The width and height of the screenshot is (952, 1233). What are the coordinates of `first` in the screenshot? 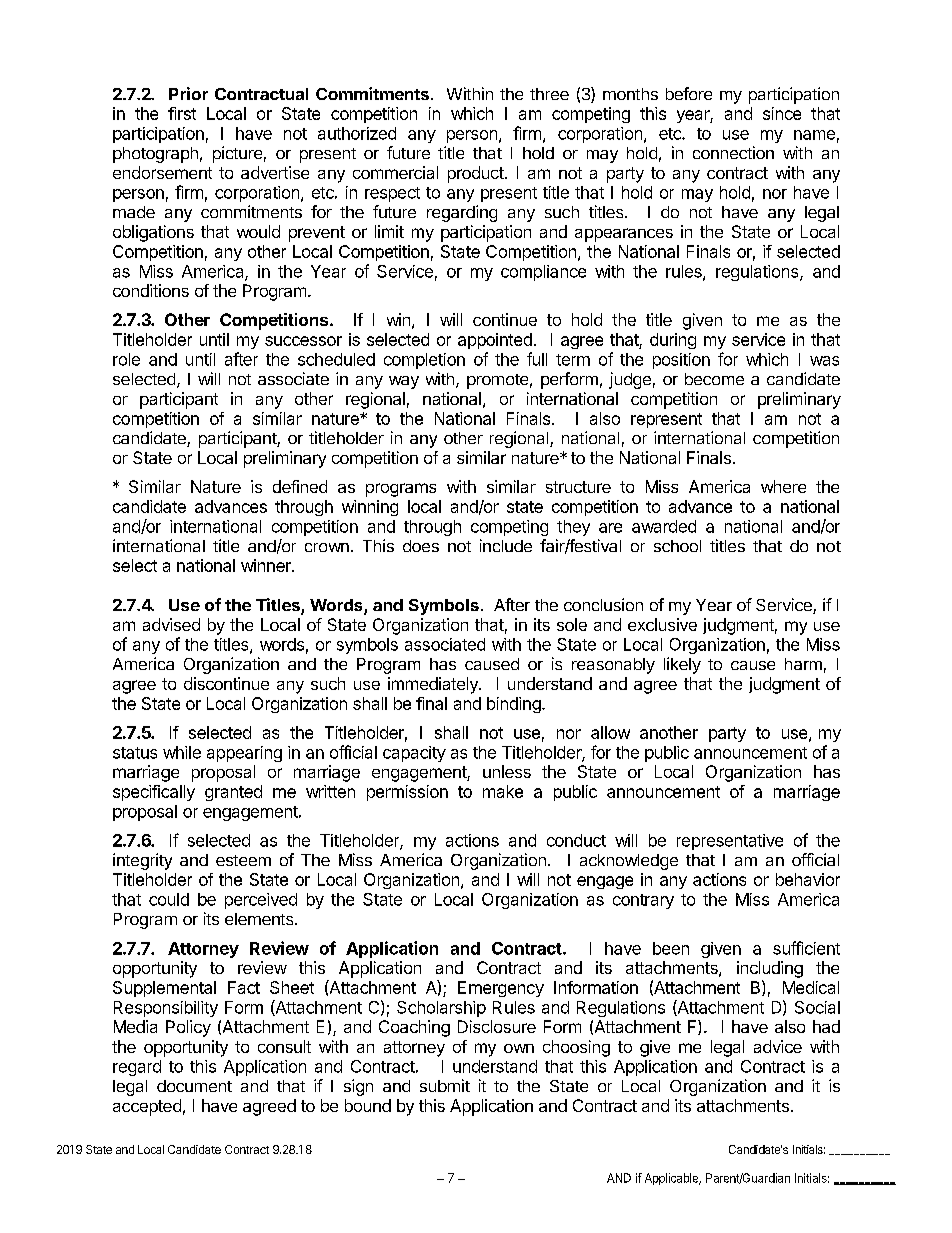 It's located at (182, 113).
